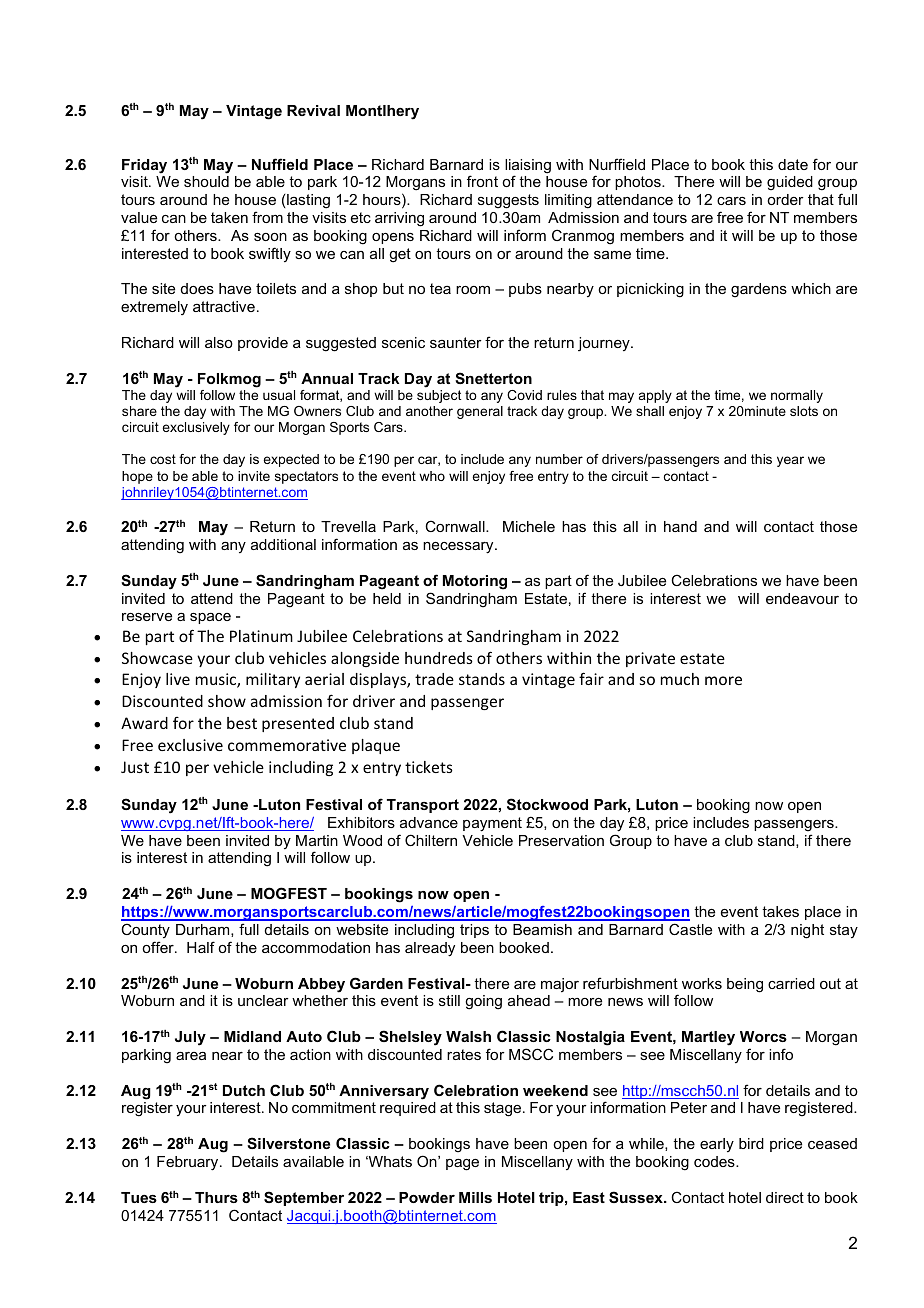 The image size is (924, 1308). I want to click on front, so click(482, 181).
